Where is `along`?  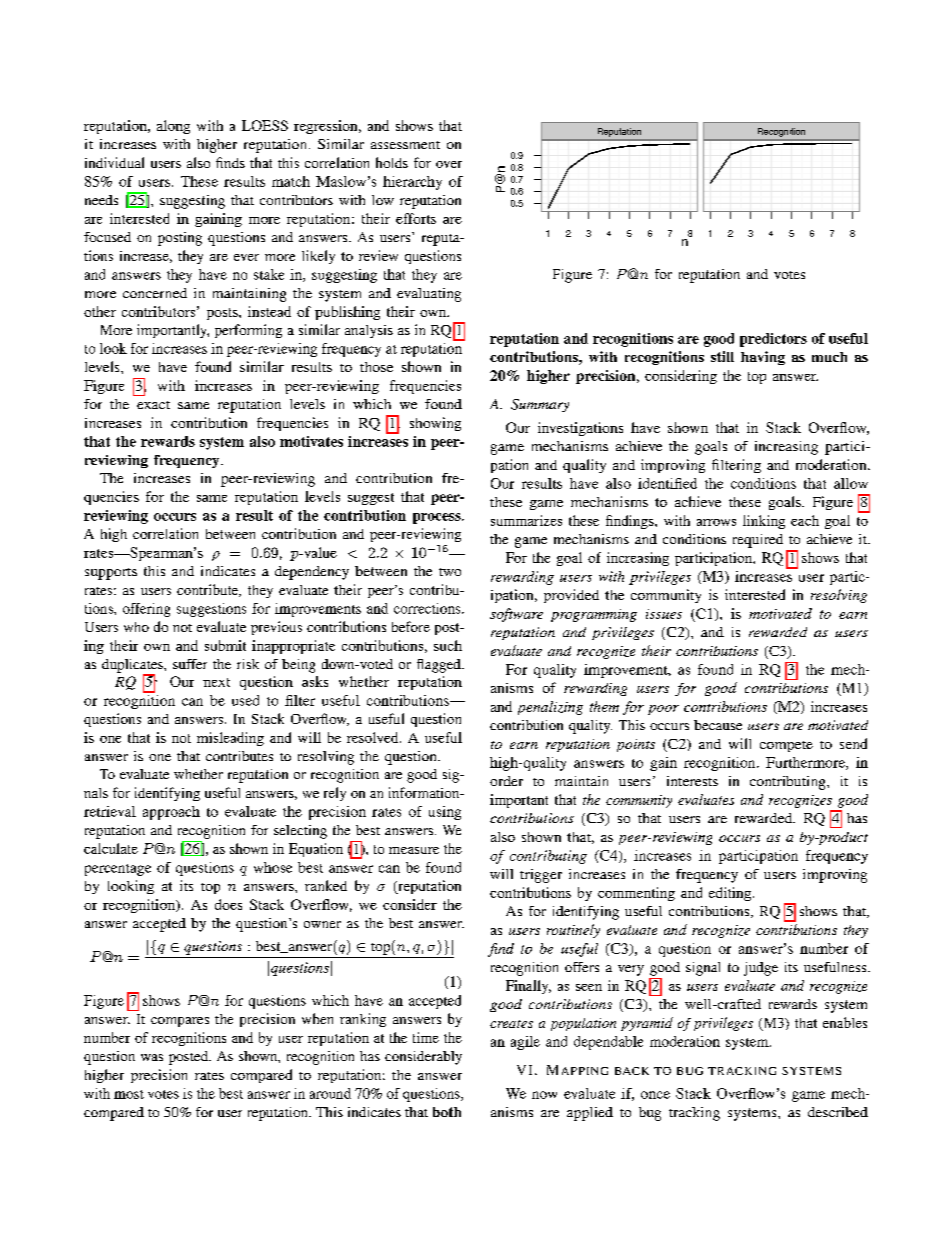
along is located at coordinates (173, 127).
